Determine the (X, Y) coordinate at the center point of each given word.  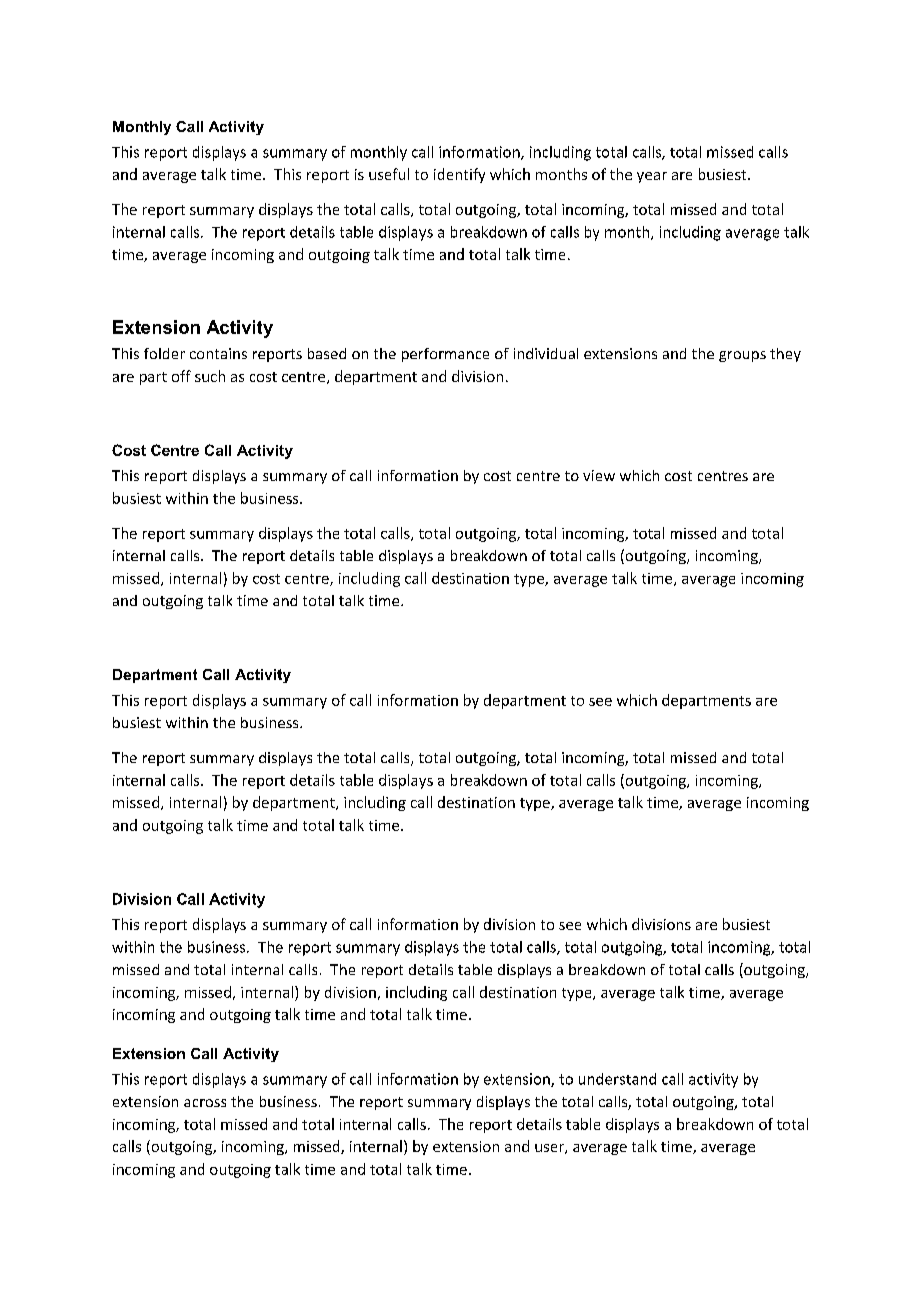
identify (459, 175)
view (599, 475)
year (652, 177)
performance (445, 355)
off (181, 376)
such (210, 376)
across (205, 1103)
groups (742, 356)
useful (389, 174)
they (785, 355)
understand (617, 1079)
